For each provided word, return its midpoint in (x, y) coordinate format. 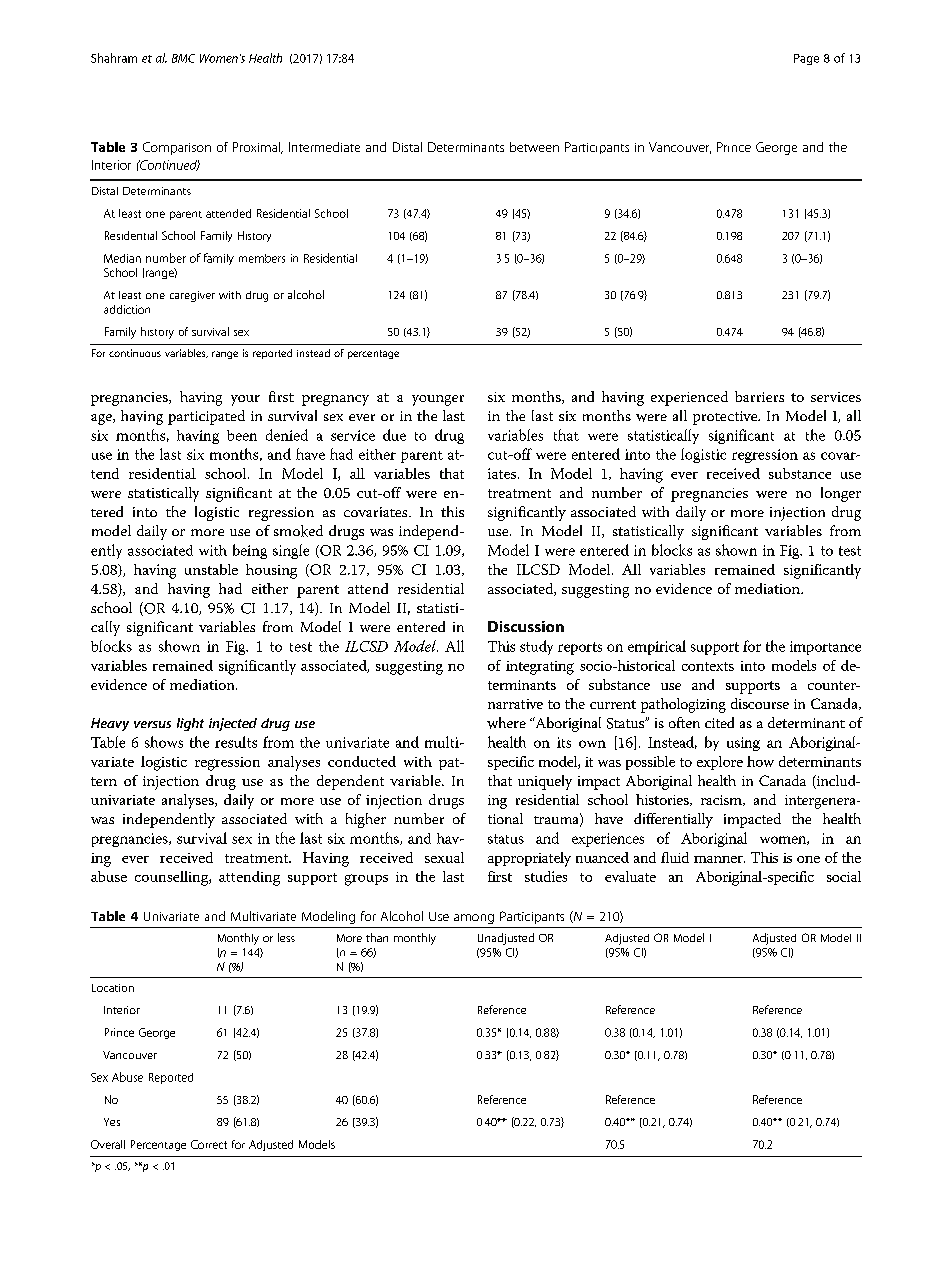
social (844, 876)
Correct (209, 1144)
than (377, 937)
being (250, 551)
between (534, 147)
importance (825, 648)
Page (806, 59)
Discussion (526, 626)
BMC (183, 58)
